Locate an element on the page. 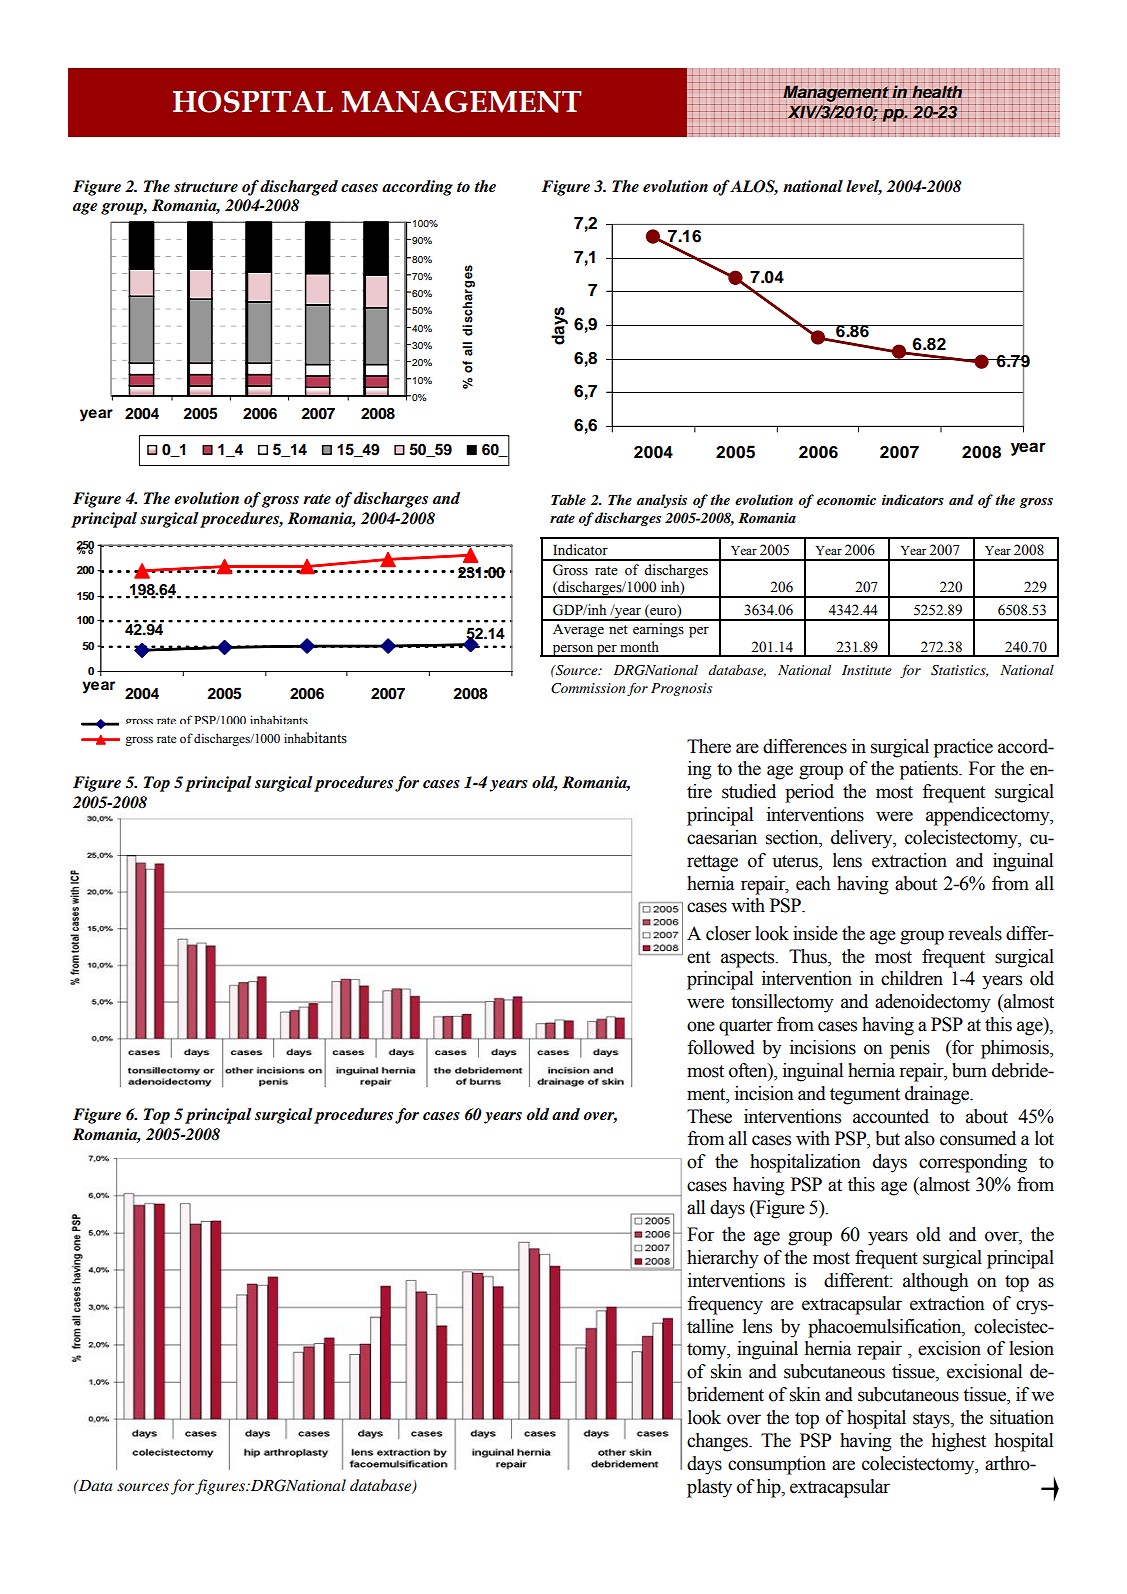 The image size is (1127, 1594). analysis is located at coordinates (662, 501).
